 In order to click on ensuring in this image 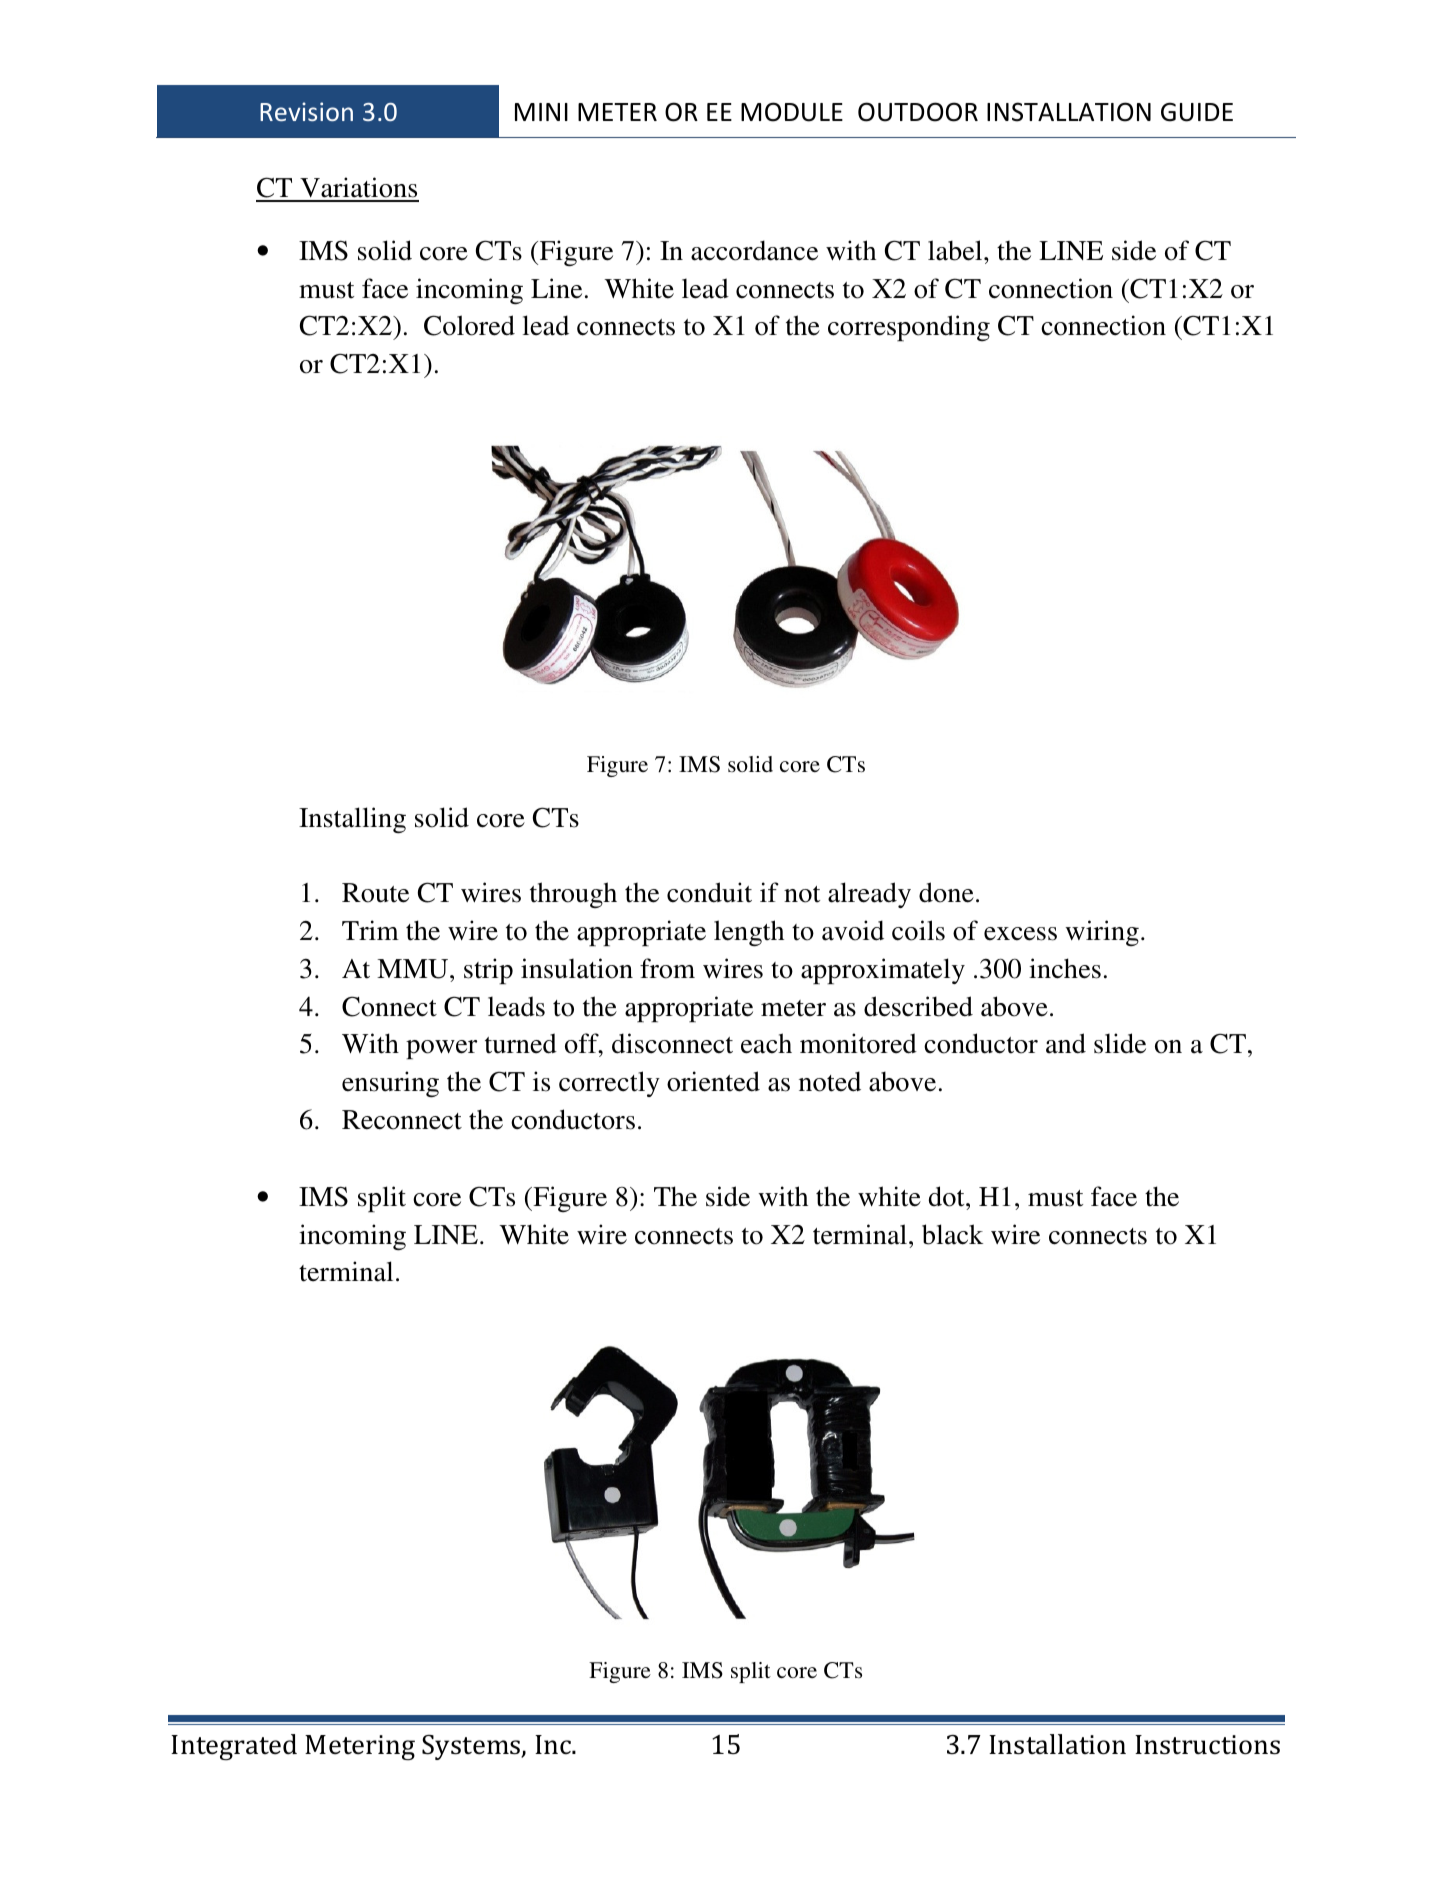, I will do `click(390, 1084)`.
